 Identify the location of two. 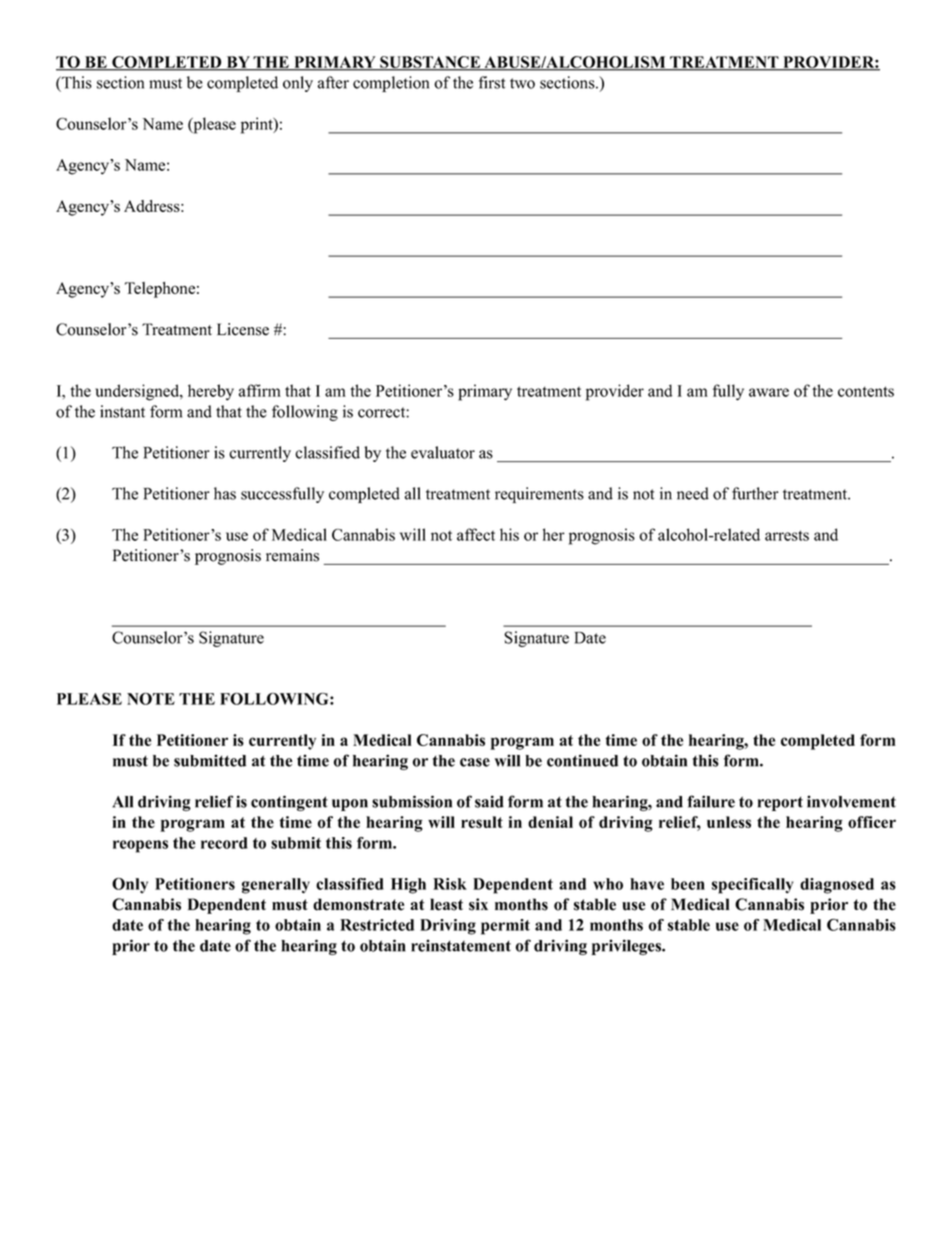
(522, 83).
